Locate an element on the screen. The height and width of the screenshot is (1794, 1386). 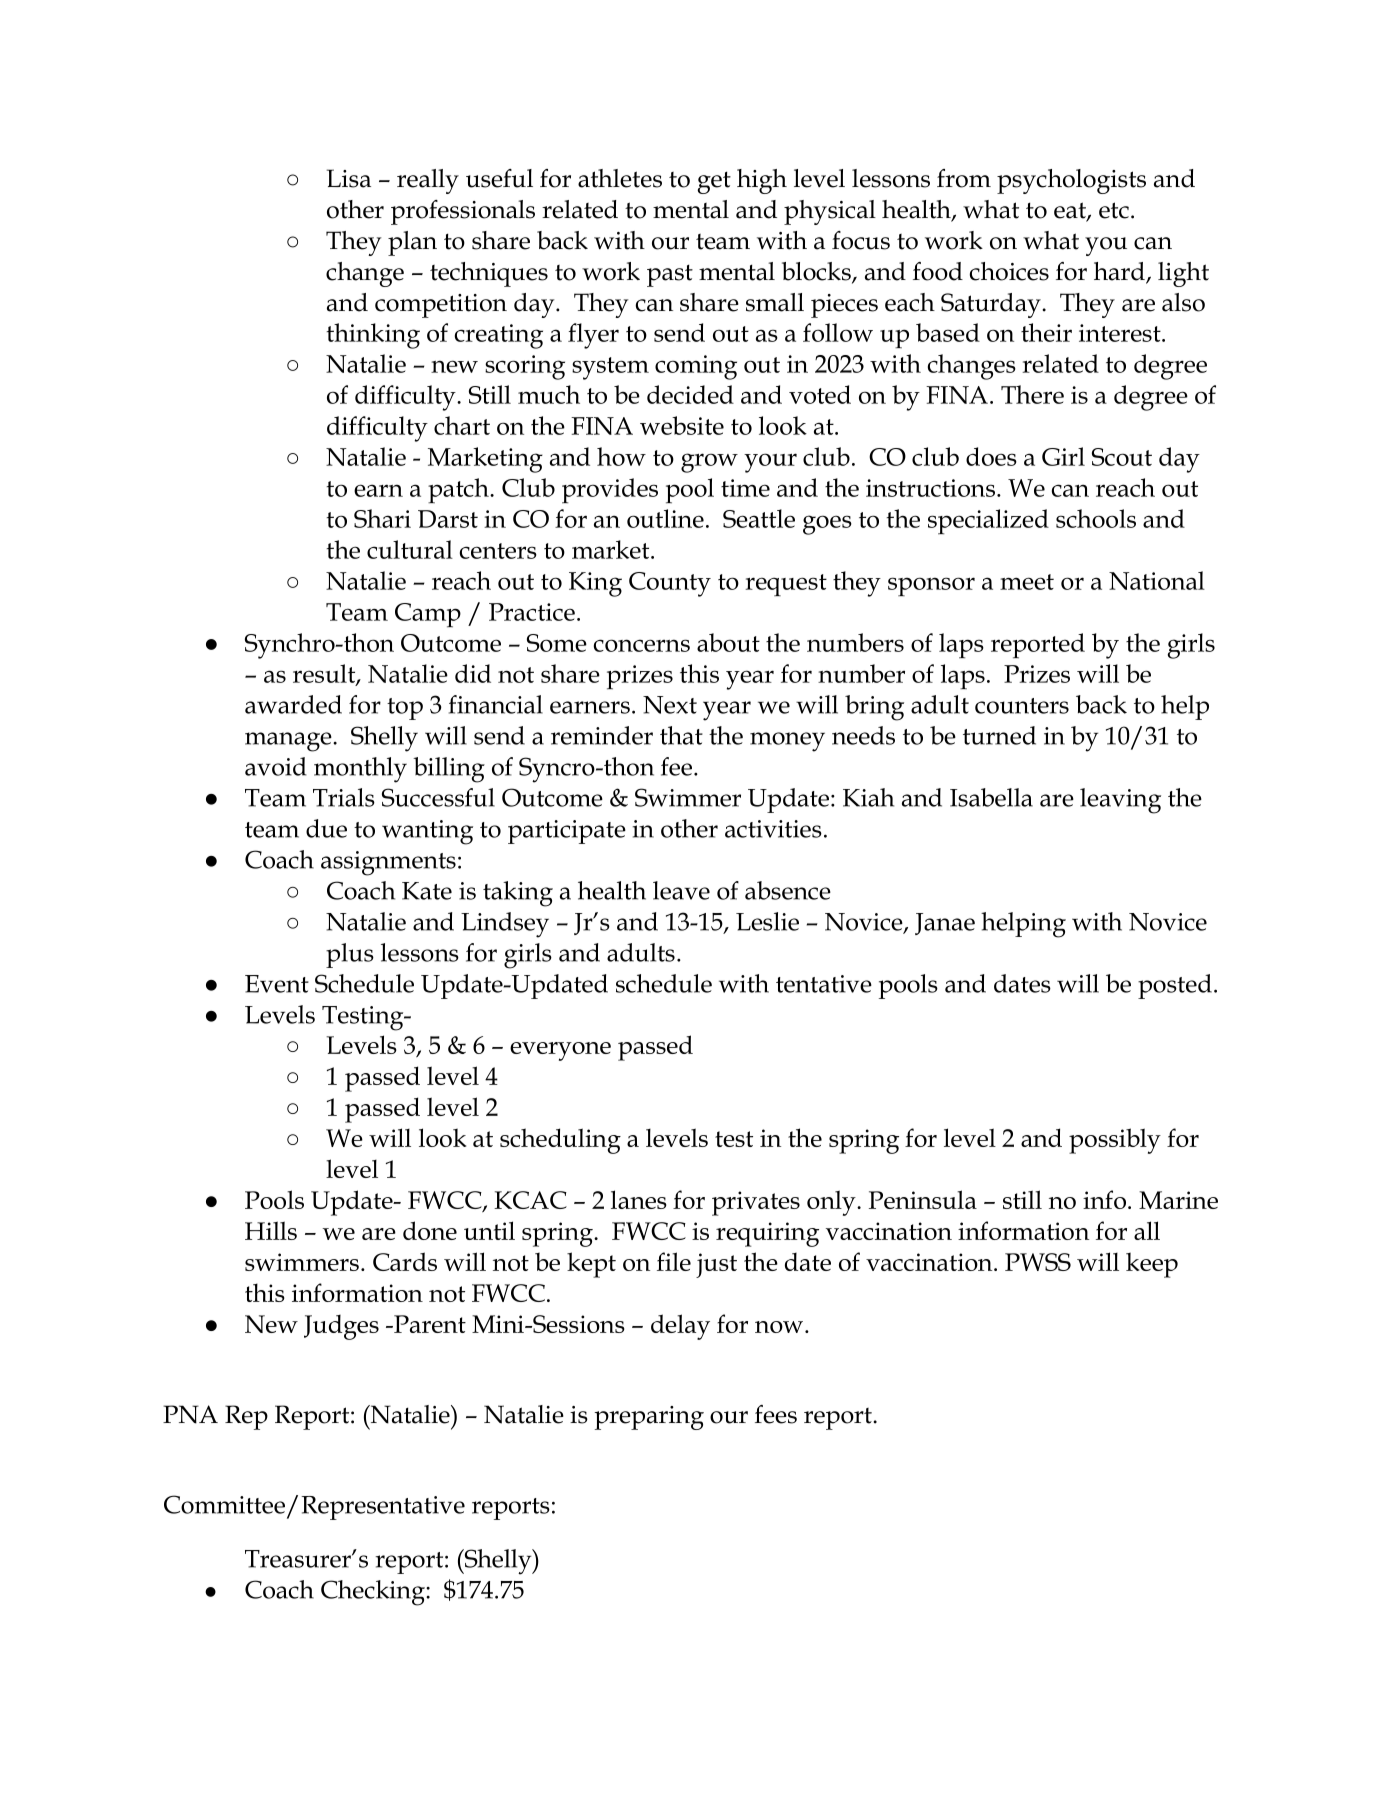
get is located at coordinates (714, 182).
